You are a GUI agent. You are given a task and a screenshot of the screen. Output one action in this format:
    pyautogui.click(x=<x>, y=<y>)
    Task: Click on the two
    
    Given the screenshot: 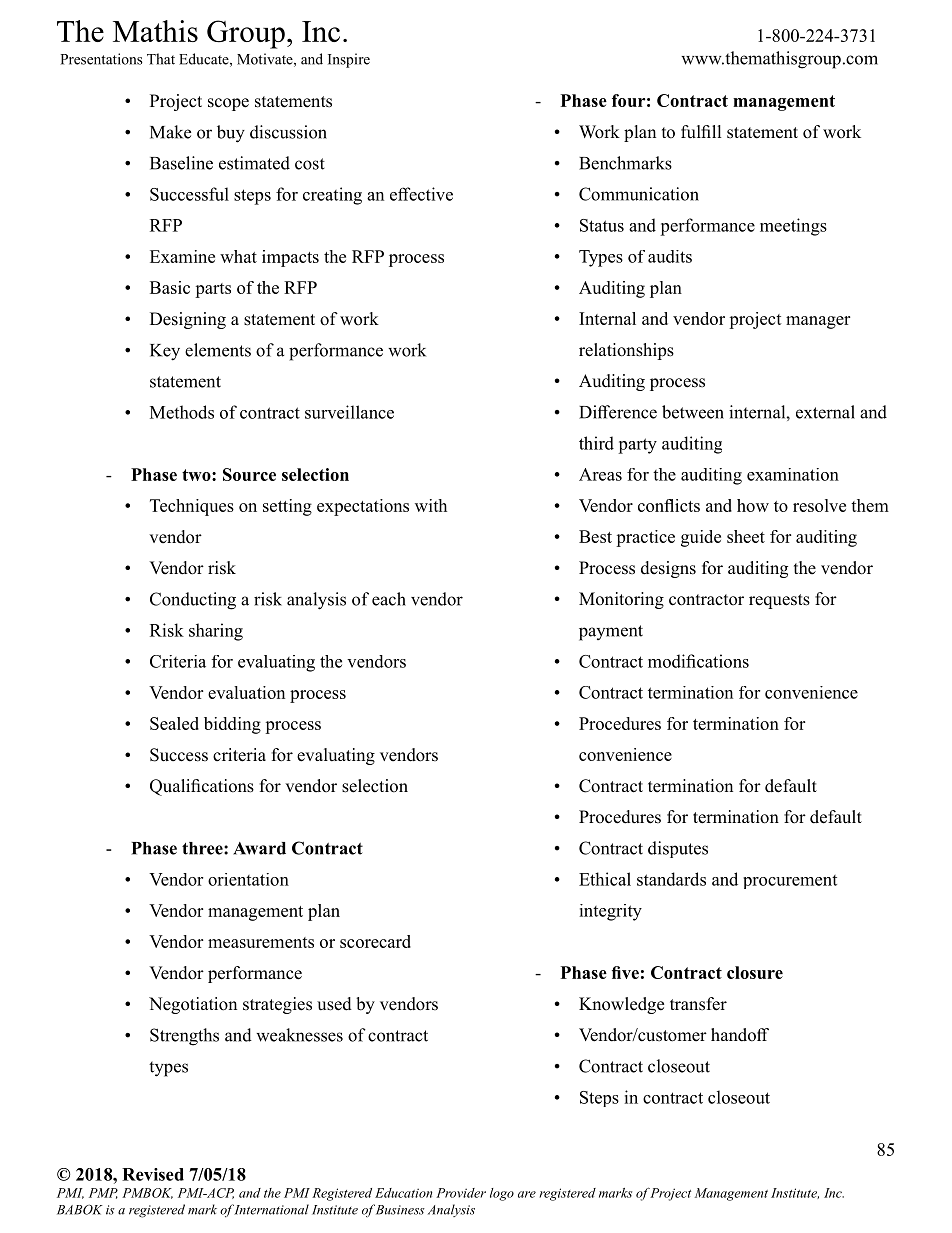 What is the action you would take?
    pyautogui.click(x=197, y=475)
